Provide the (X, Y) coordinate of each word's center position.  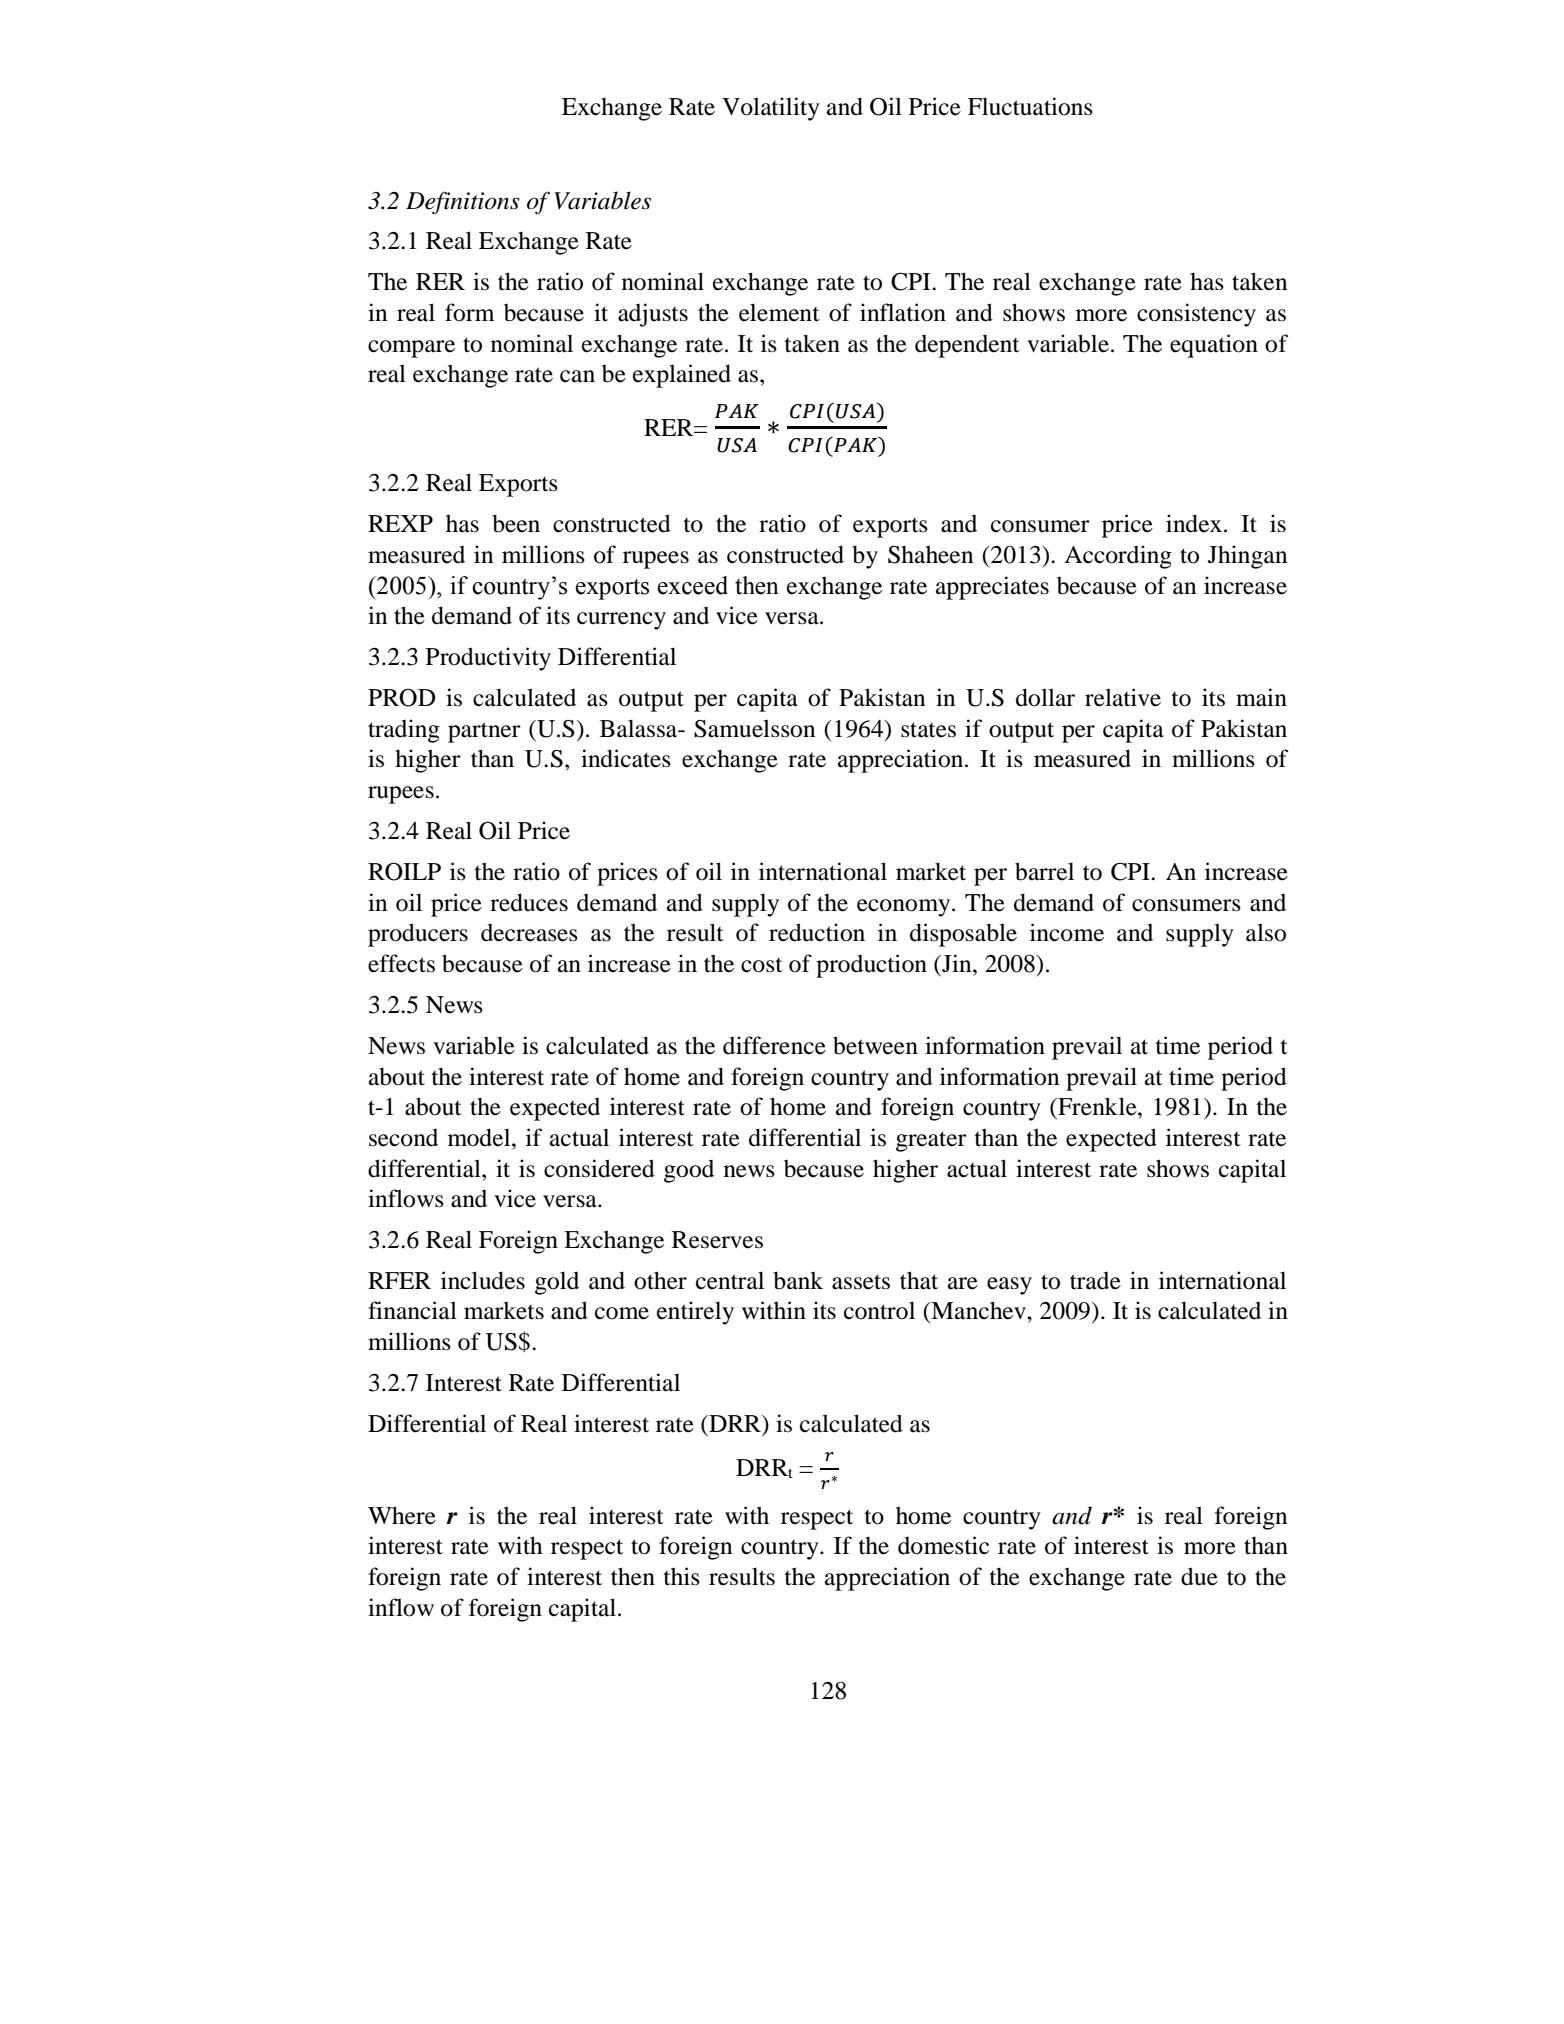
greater (931, 1141)
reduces (529, 902)
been (516, 523)
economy (905, 908)
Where (402, 1515)
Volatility (771, 109)
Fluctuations (1030, 106)
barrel (1044, 871)
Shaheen (930, 554)
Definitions (463, 203)
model (480, 1137)
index (1194, 523)
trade (1095, 1281)
